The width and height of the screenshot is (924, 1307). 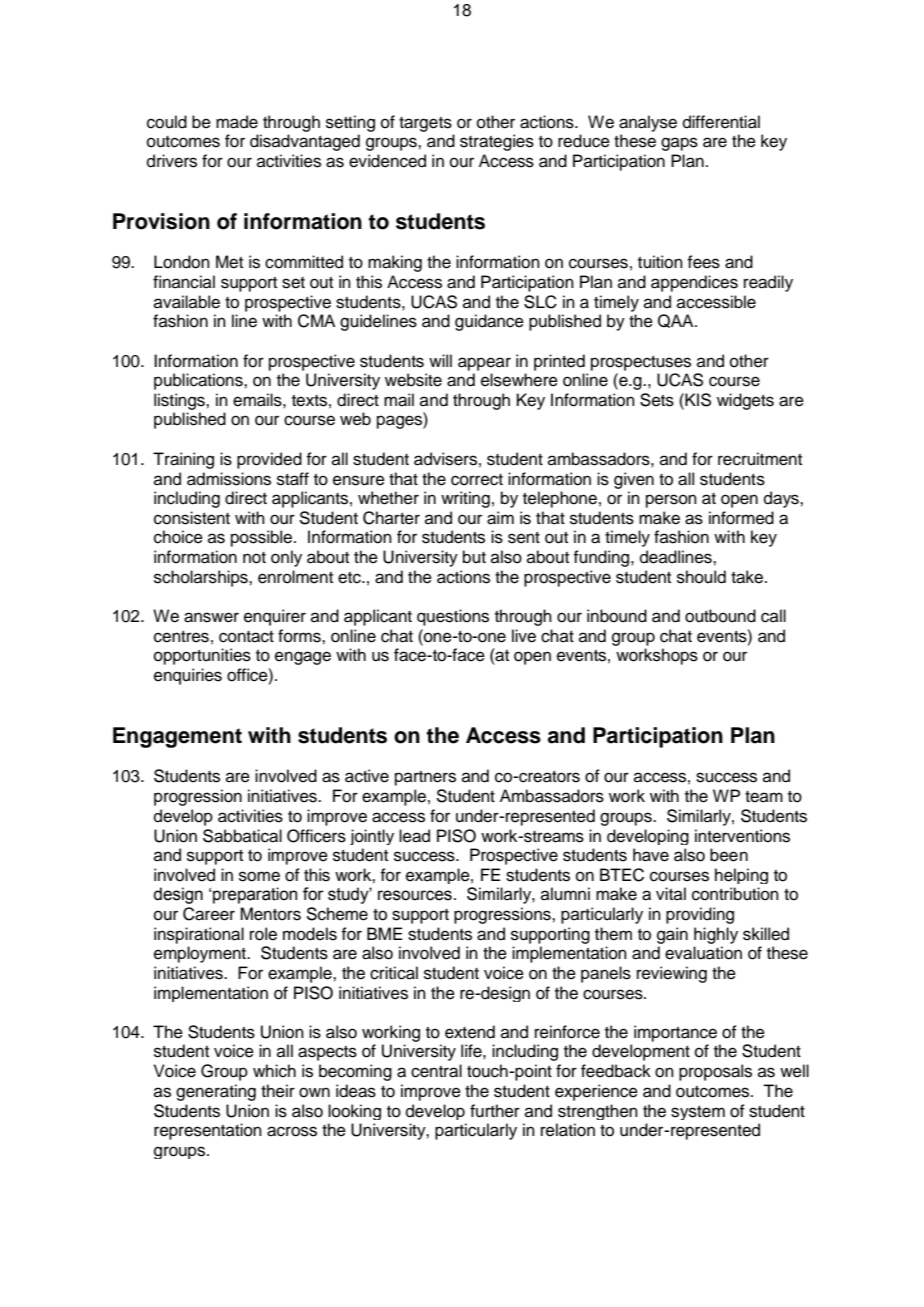 What do you see at coordinates (237, 122) in the screenshot?
I see `made` at bounding box center [237, 122].
